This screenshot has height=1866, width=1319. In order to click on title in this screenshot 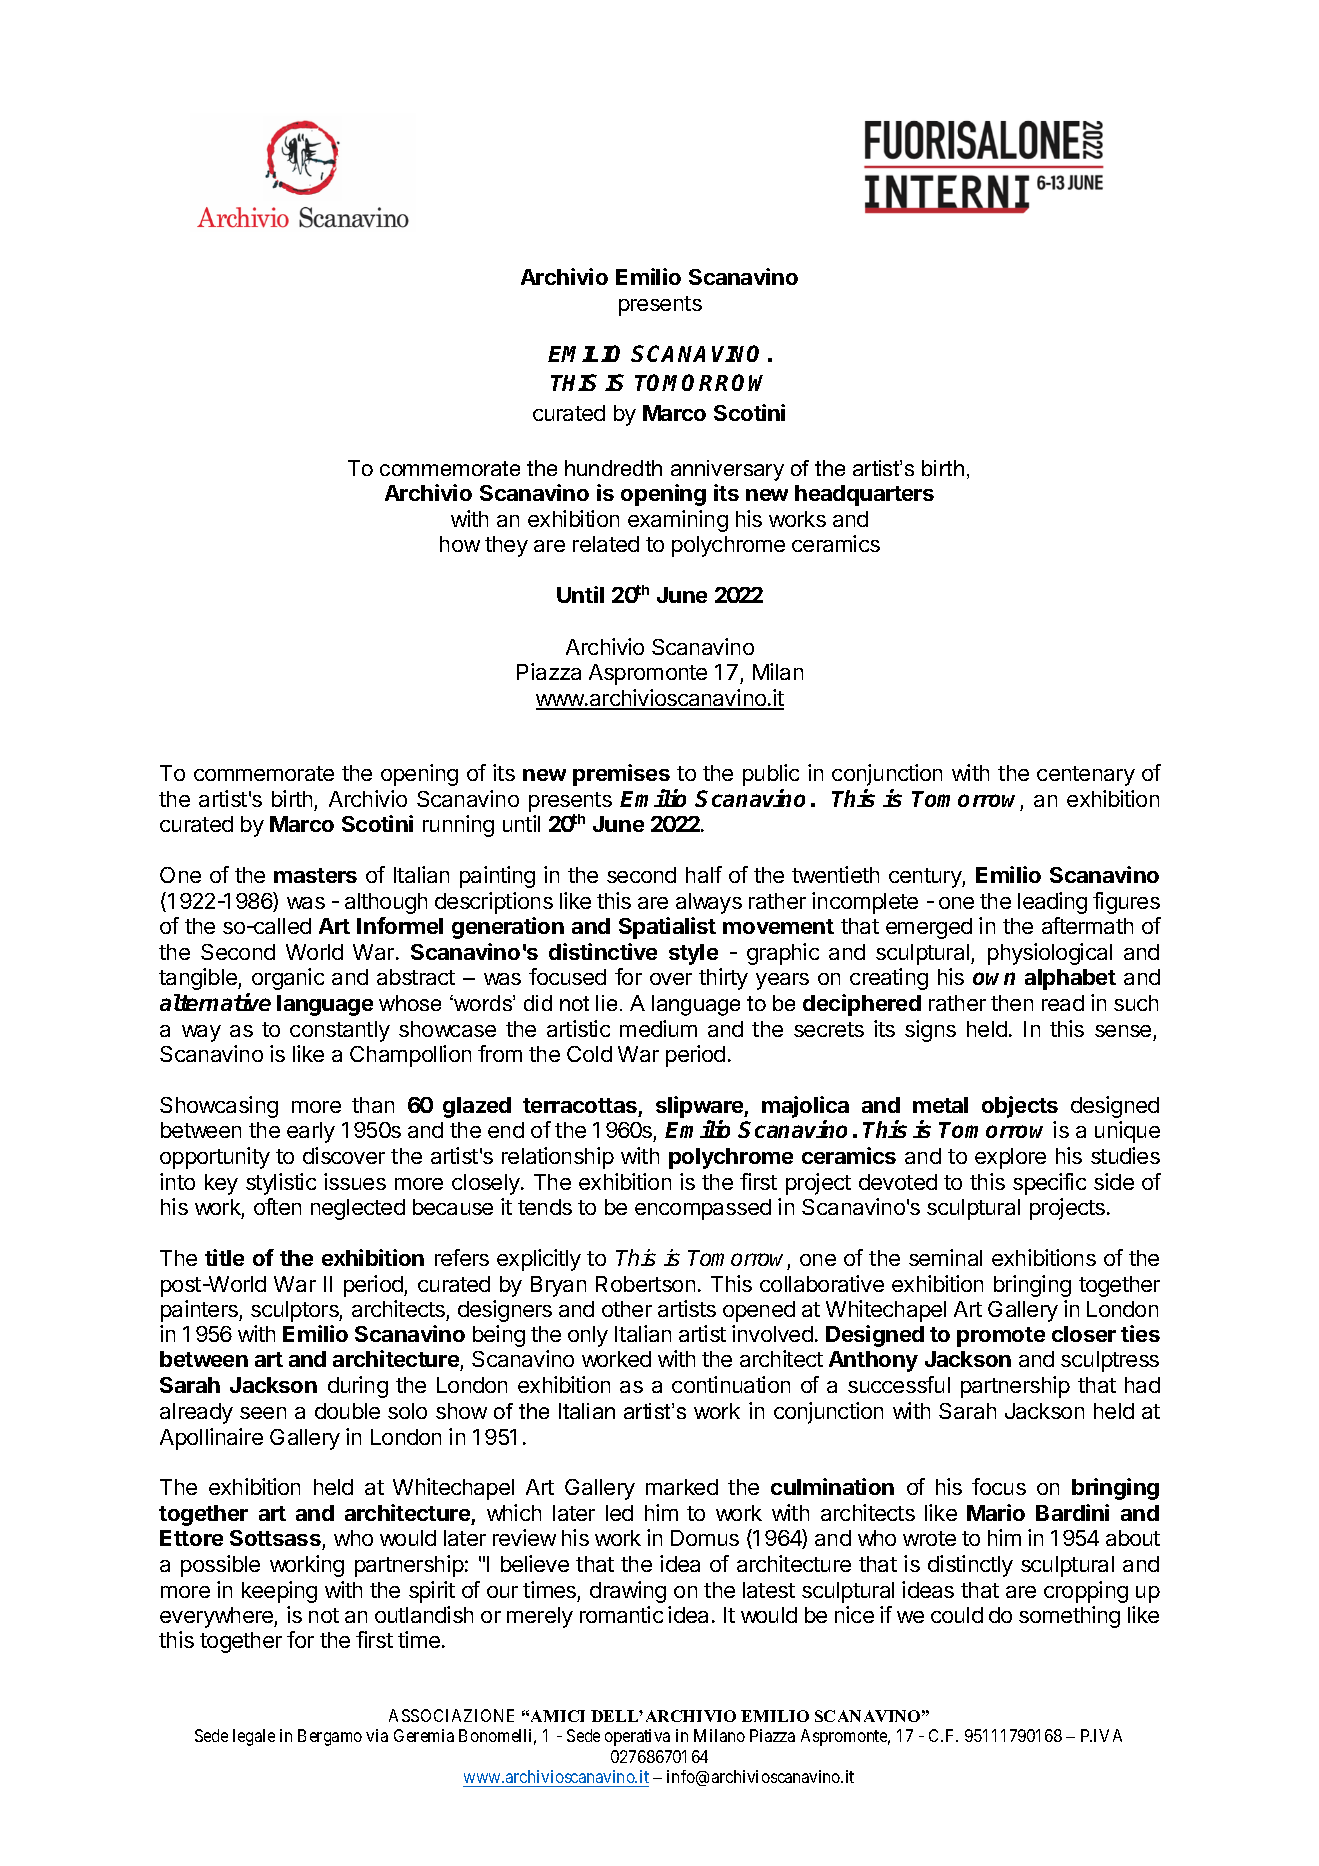, I will do `click(224, 1257)`.
